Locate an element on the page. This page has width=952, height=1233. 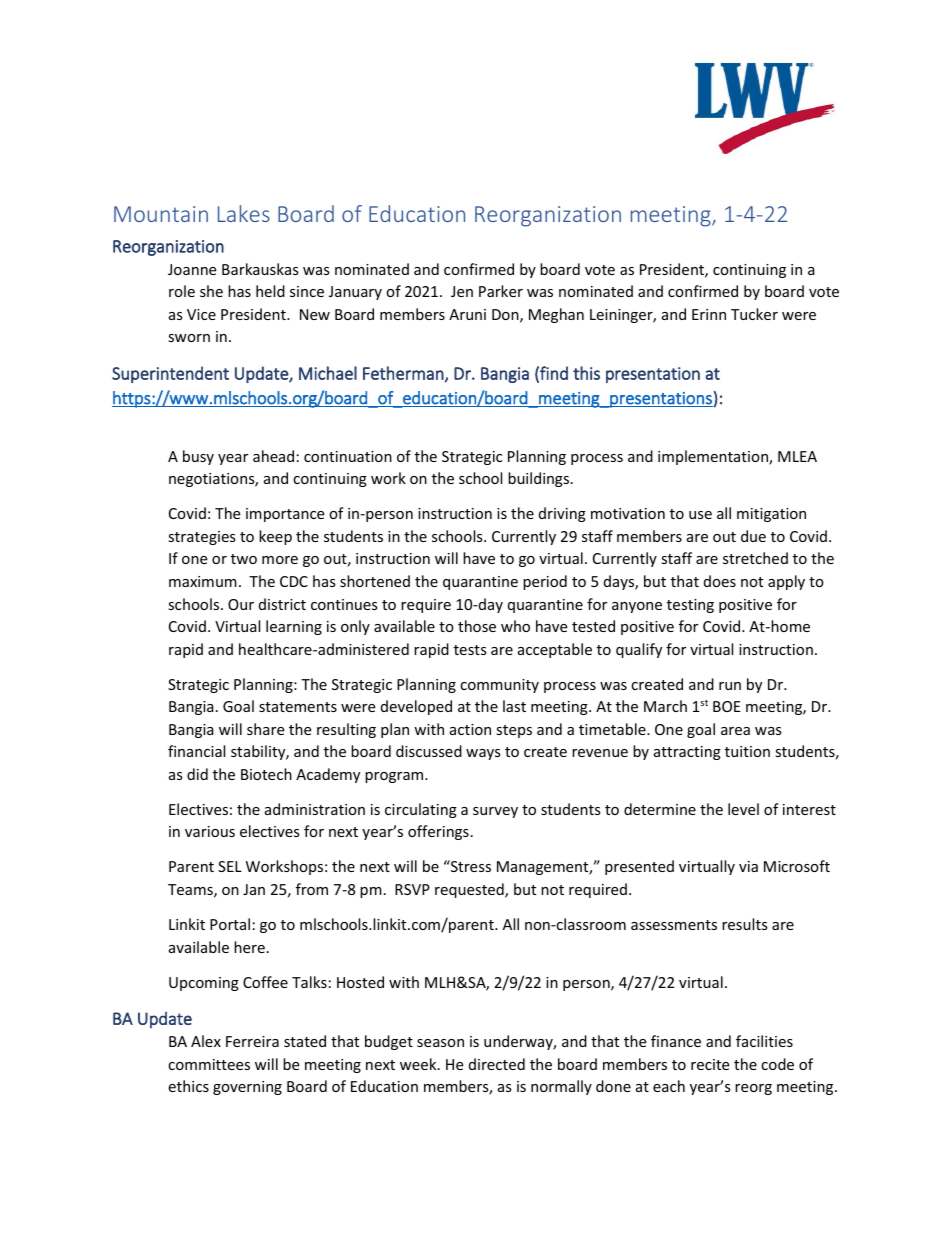
learning is located at coordinates (294, 627).
